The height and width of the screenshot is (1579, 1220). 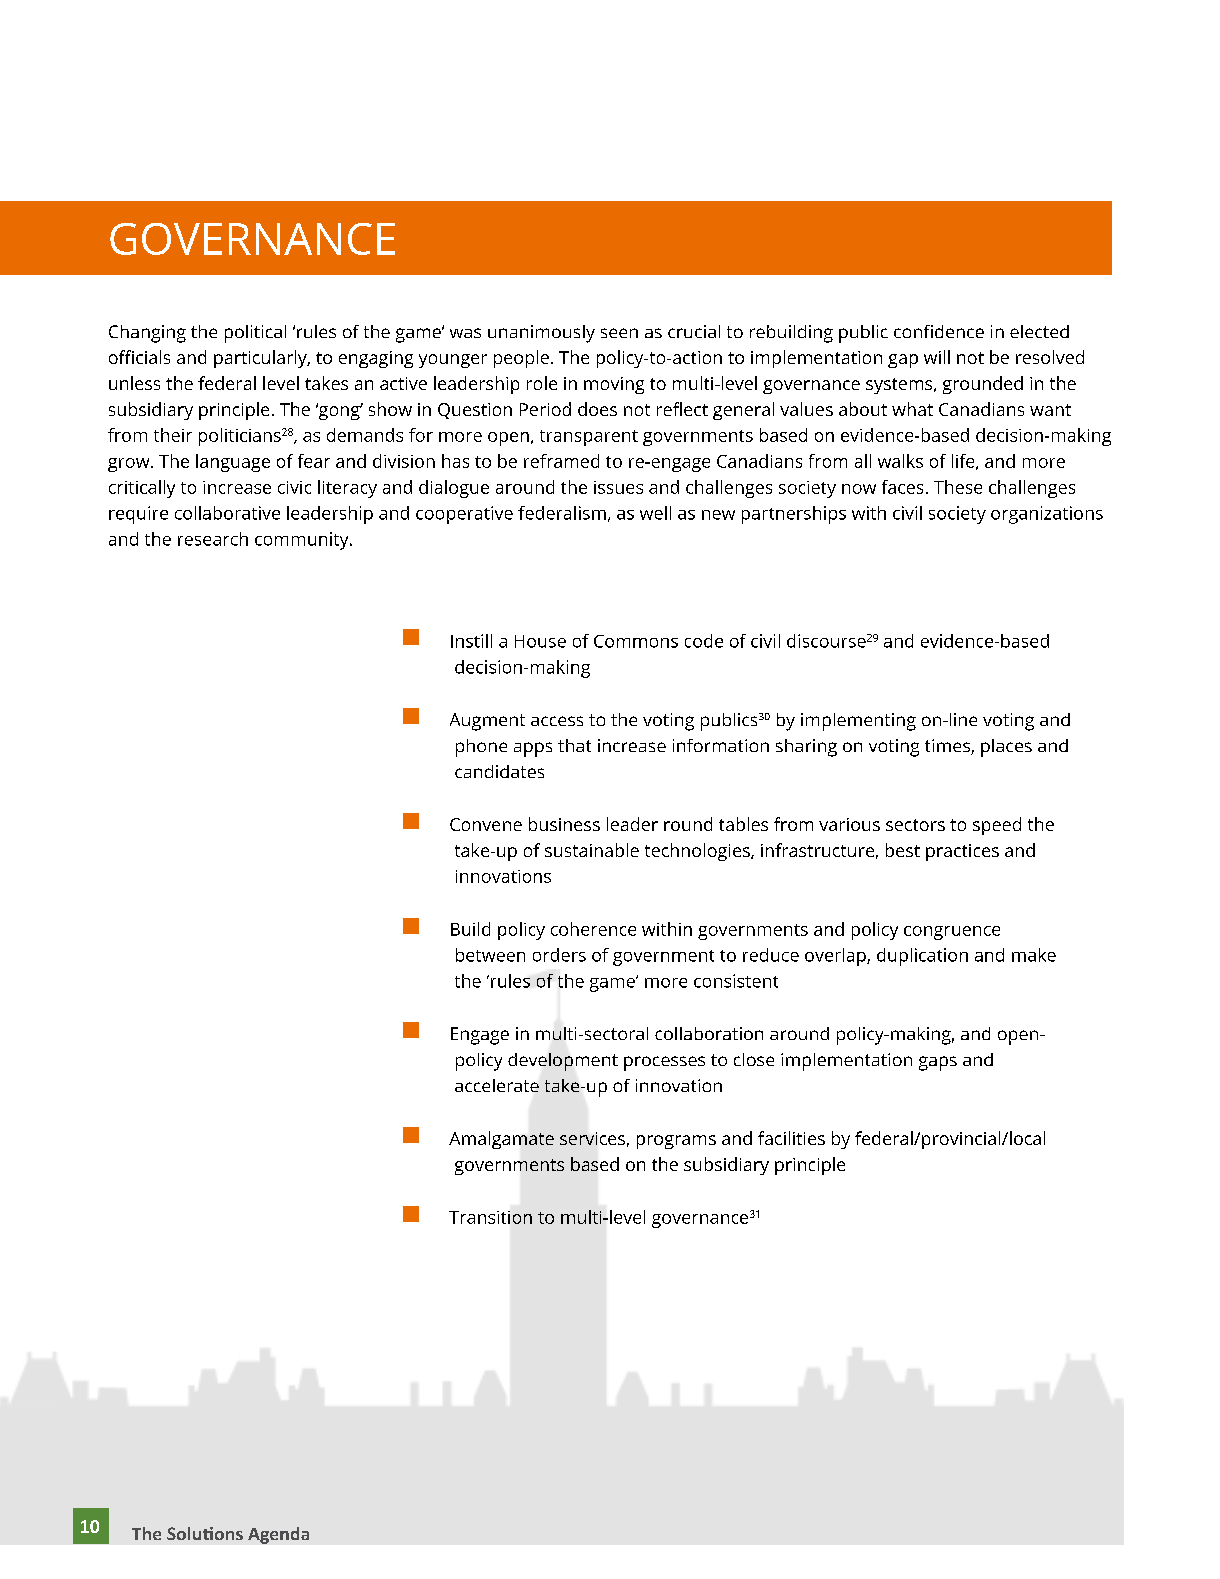 I want to click on Solutions, so click(x=205, y=1533).
